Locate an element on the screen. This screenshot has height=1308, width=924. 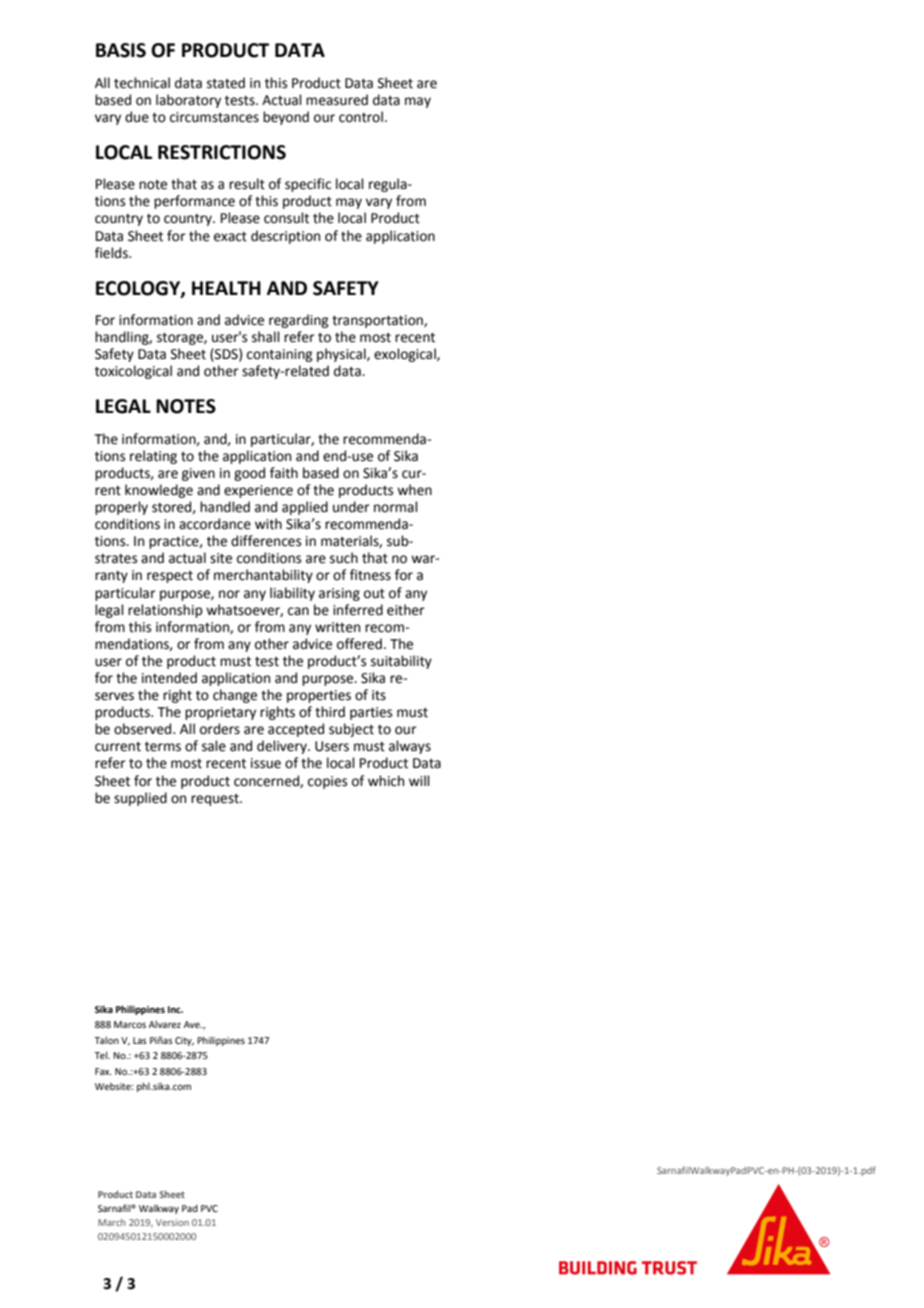
Ave is located at coordinates (193, 1024).
